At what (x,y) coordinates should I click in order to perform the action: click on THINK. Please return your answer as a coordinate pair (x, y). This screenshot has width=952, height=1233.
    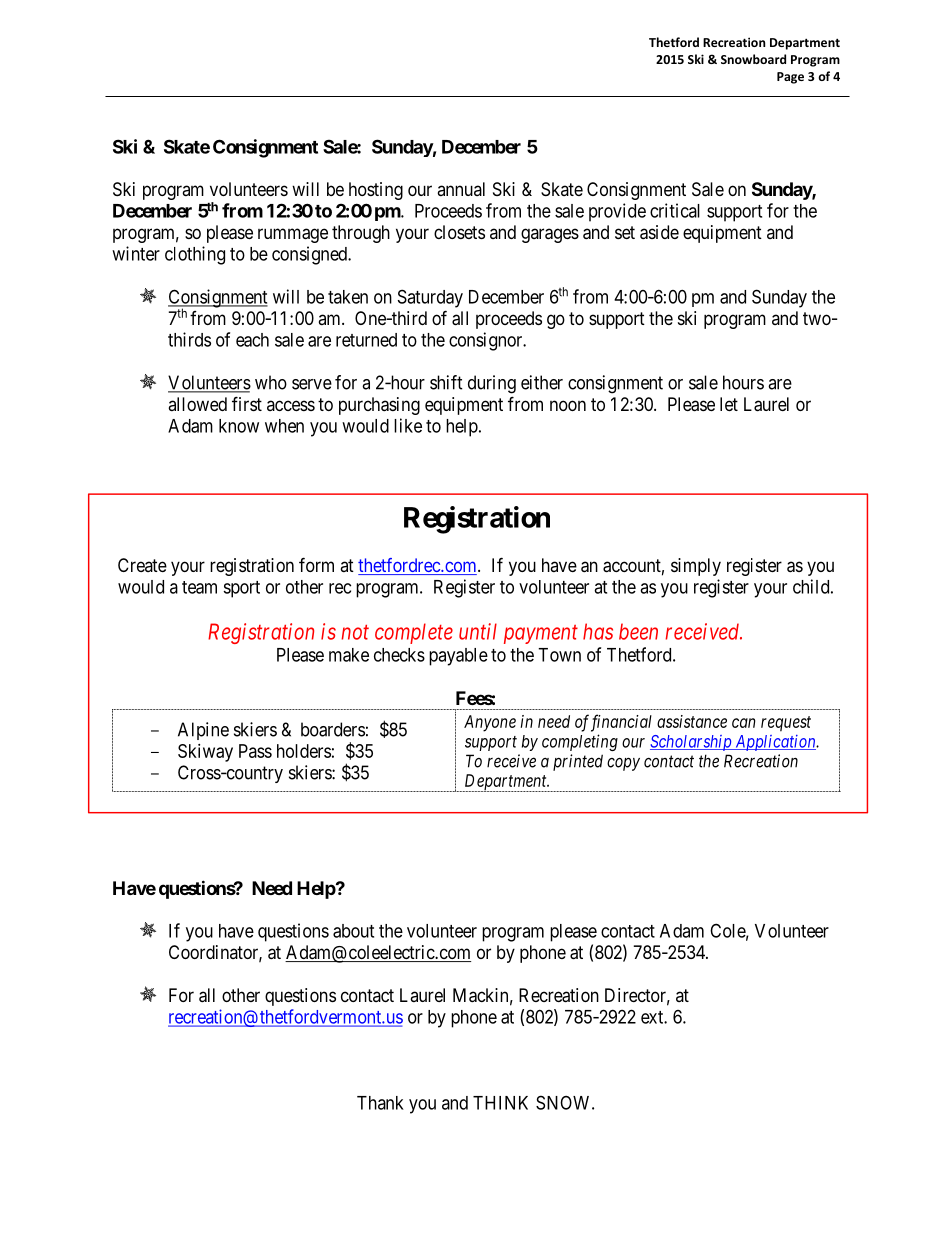
    Looking at the image, I should click on (500, 1103).
